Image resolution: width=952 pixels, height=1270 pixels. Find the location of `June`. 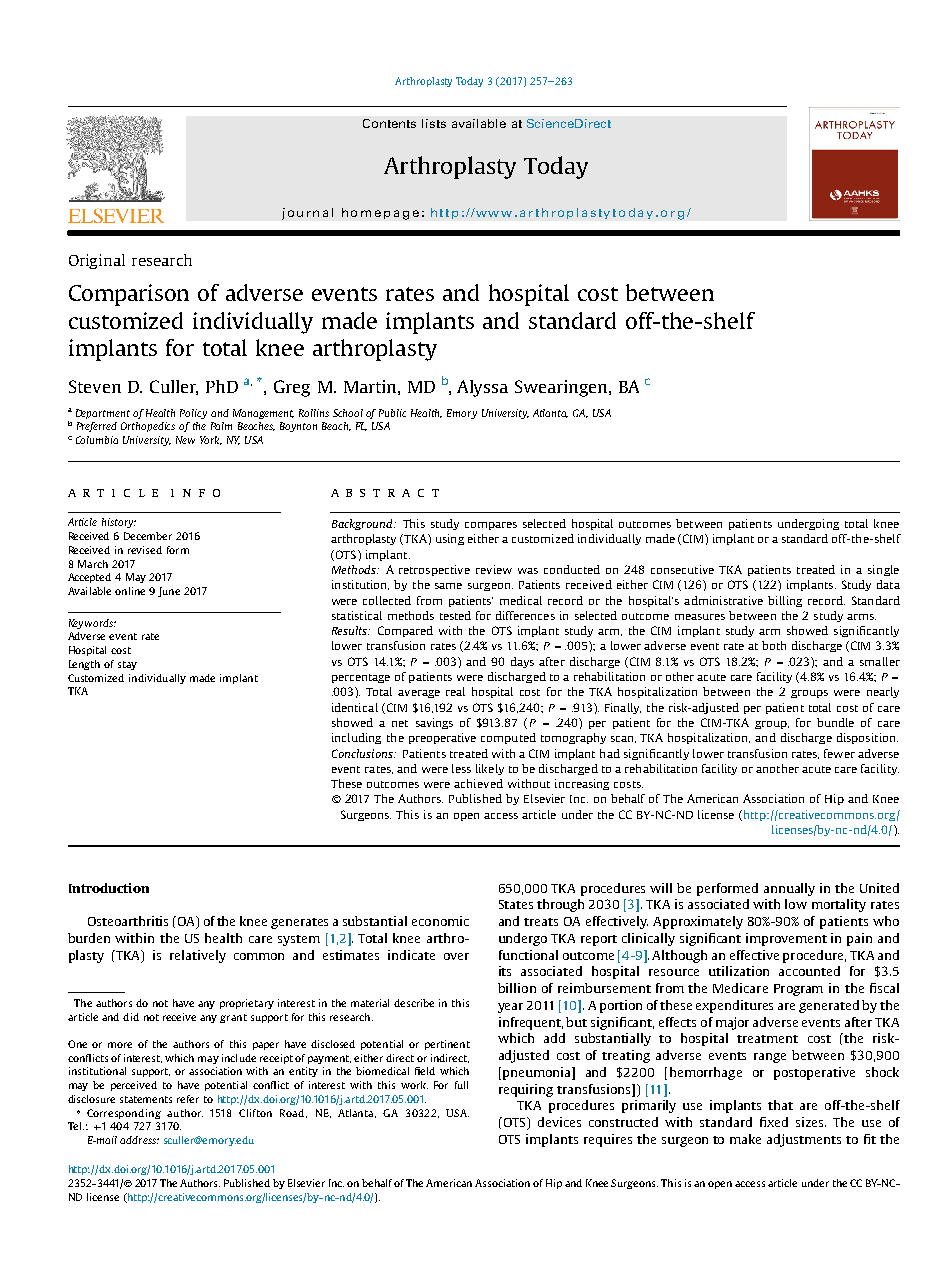

June is located at coordinates (169, 592).
